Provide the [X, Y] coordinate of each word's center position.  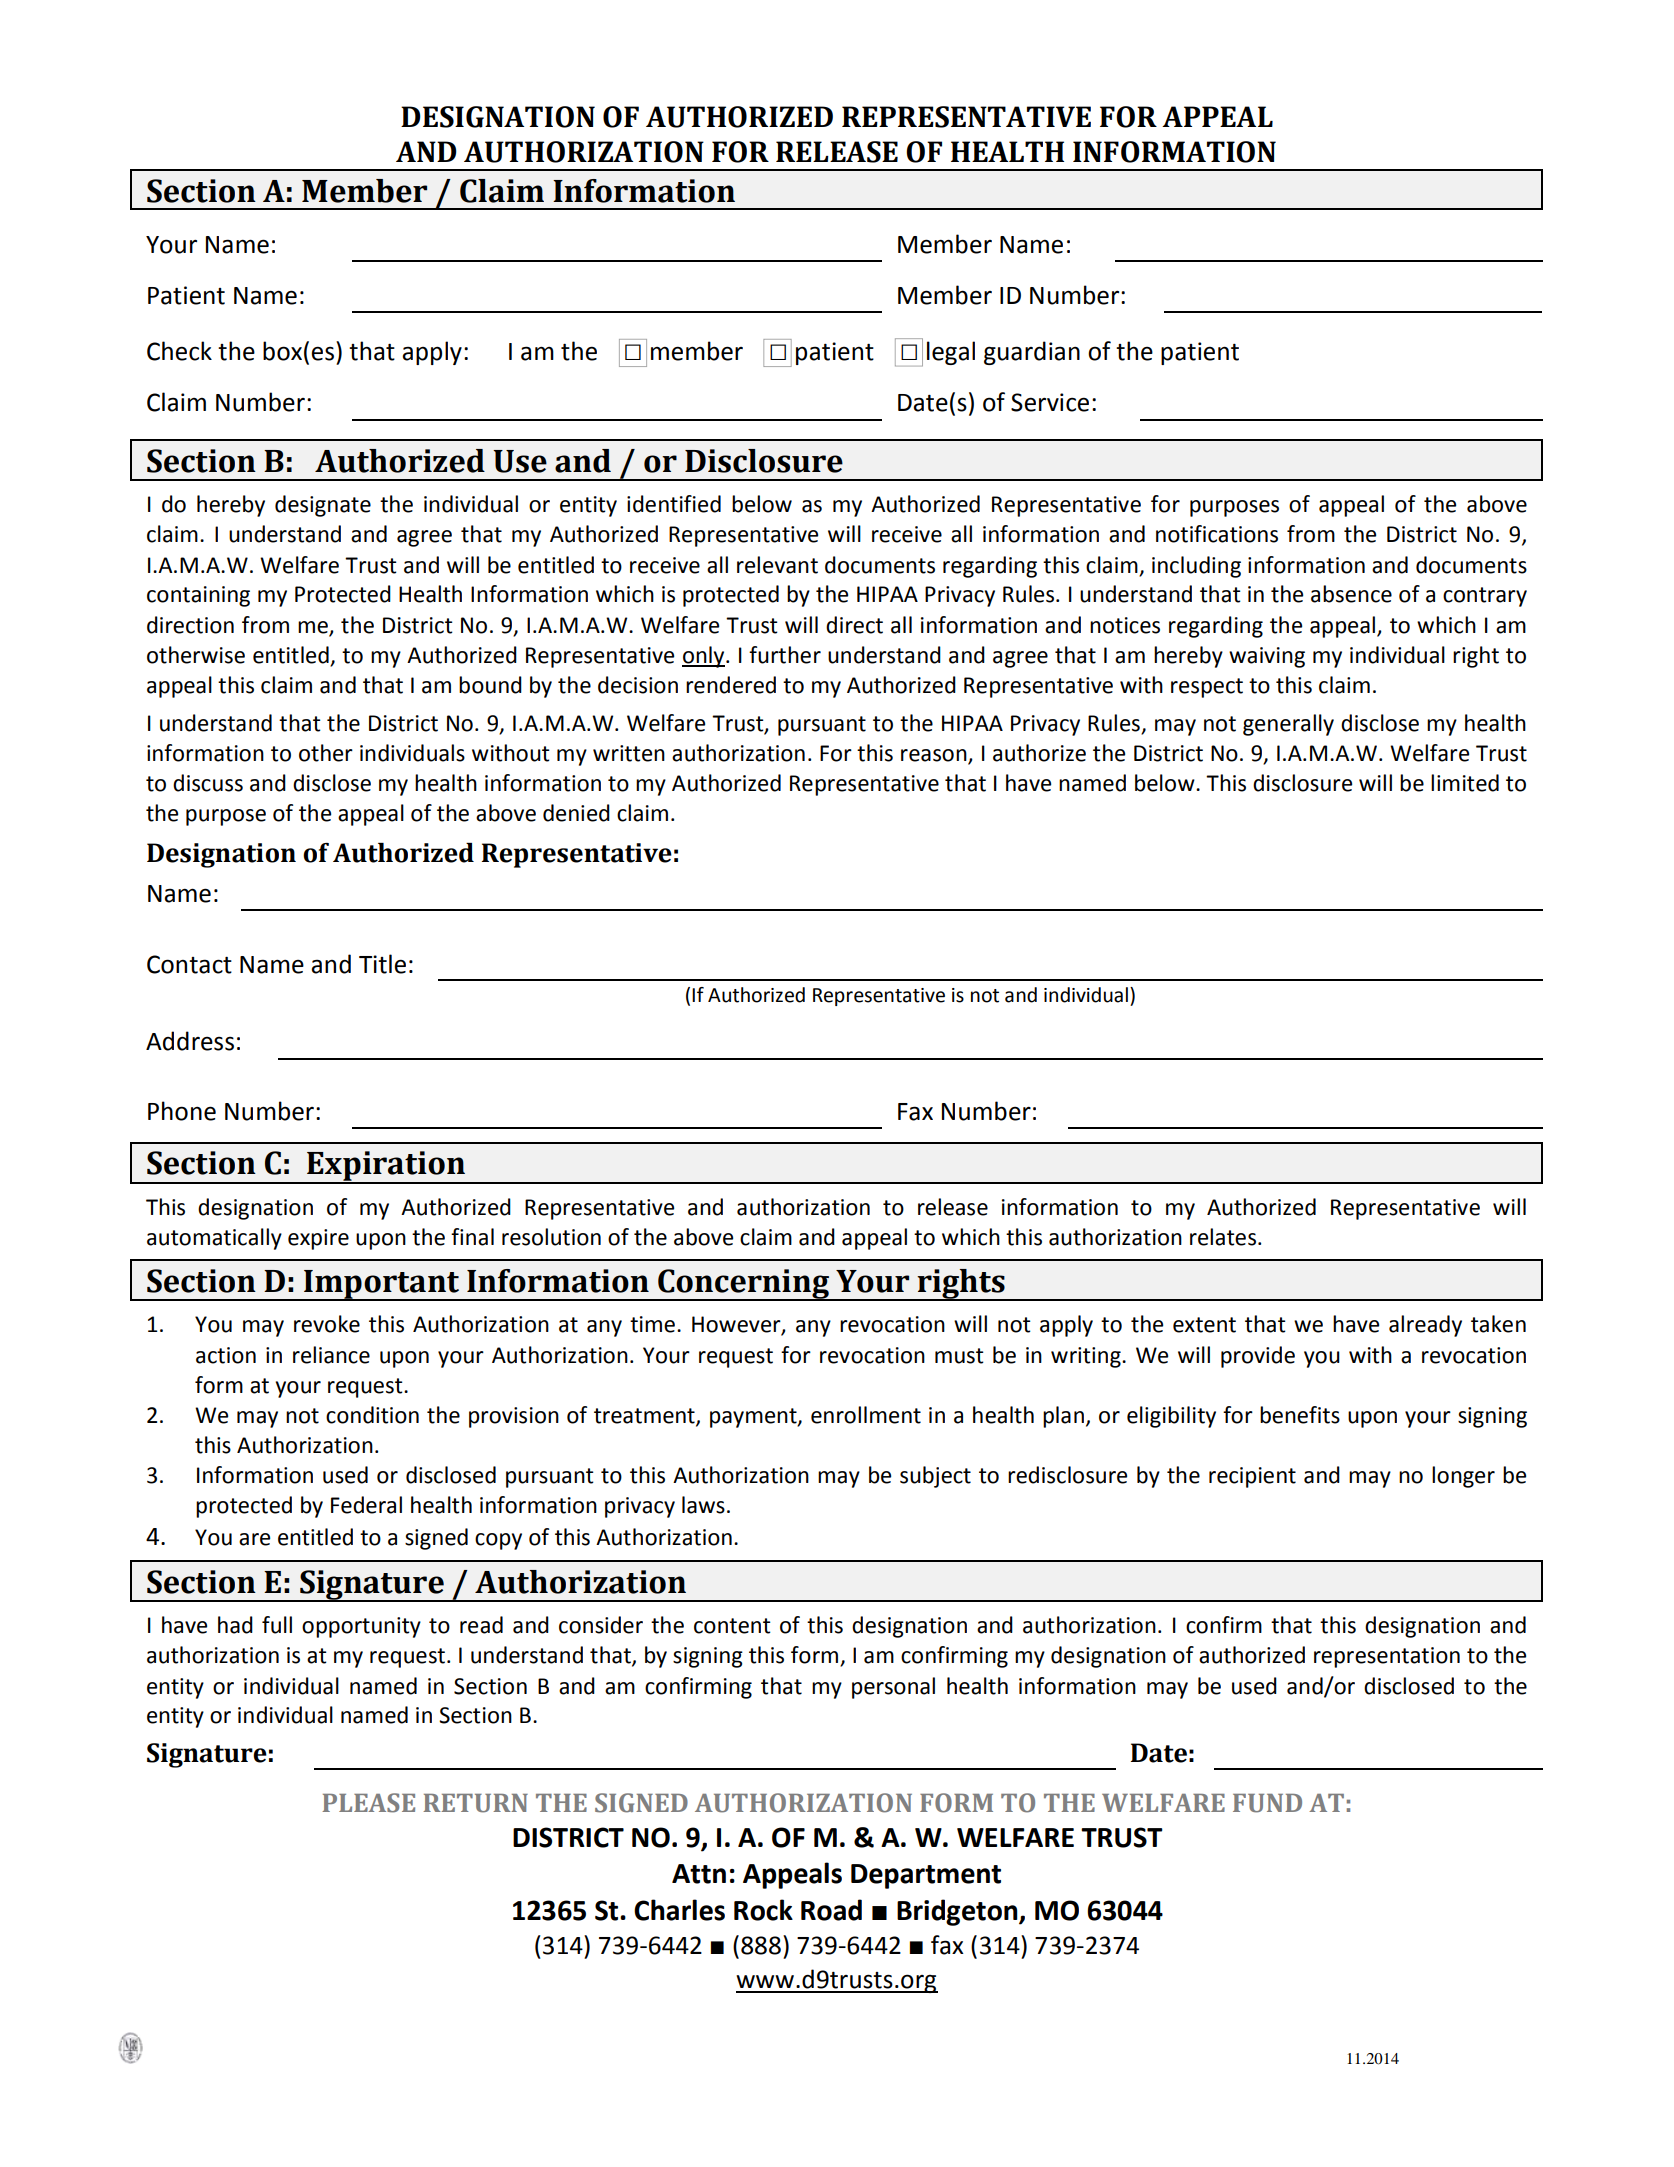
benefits [1300, 1415]
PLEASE [368, 1803]
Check [179, 351]
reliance [331, 1355]
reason [935, 756]
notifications [1217, 534]
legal [951, 353]
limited [1465, 783]
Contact [189, 964]
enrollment [866, 1415]
